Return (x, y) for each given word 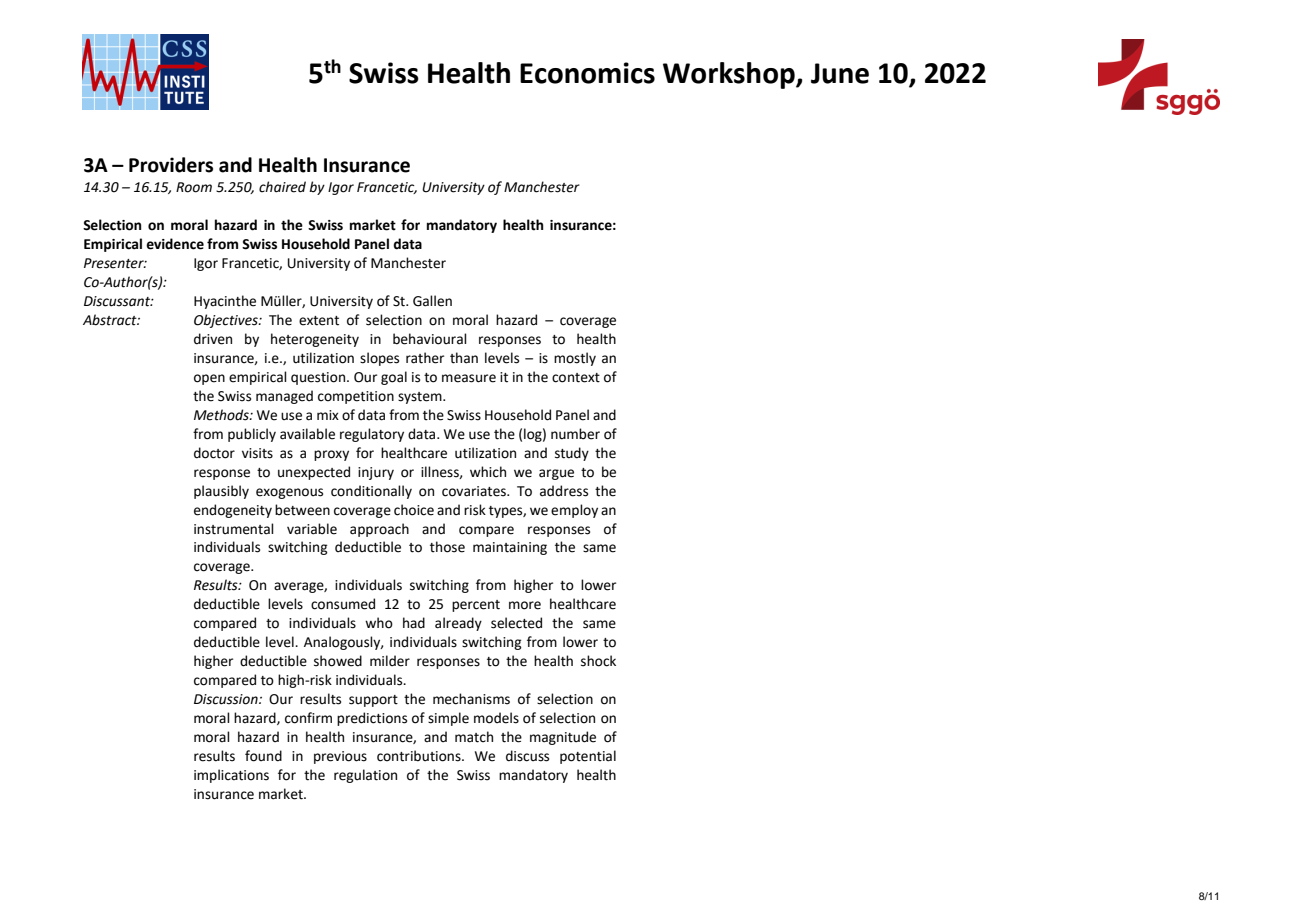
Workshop (730, 75)
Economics (587, 73)
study (572, 454)
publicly (252, 435)
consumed (343, 604)
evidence (175, 244)
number (575, 434)
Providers (171, 165)
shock (598, 661)
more (525, 605)
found (263, 756)
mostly (575, 359)
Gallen (432, 301)
